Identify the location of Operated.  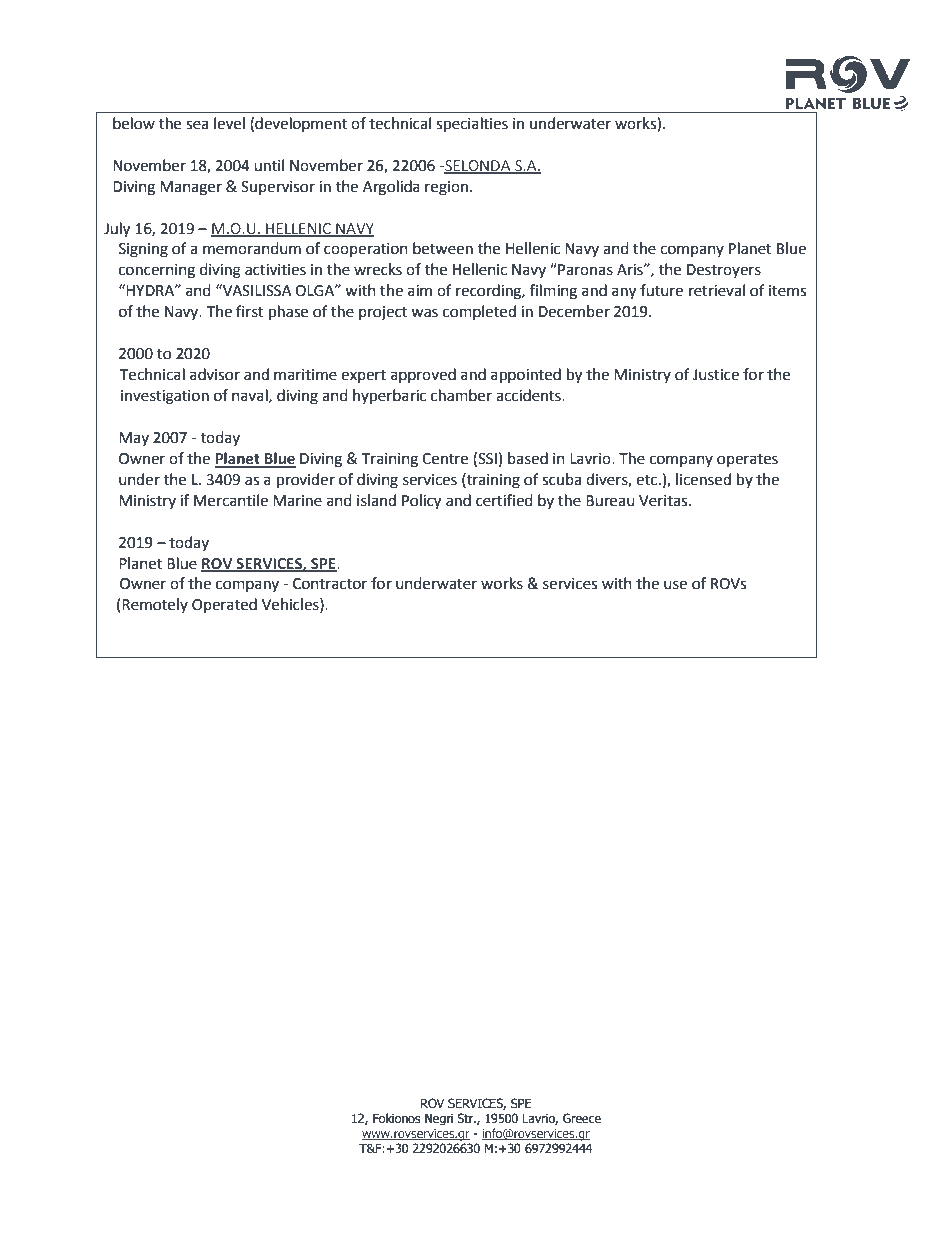
(224, 605).
